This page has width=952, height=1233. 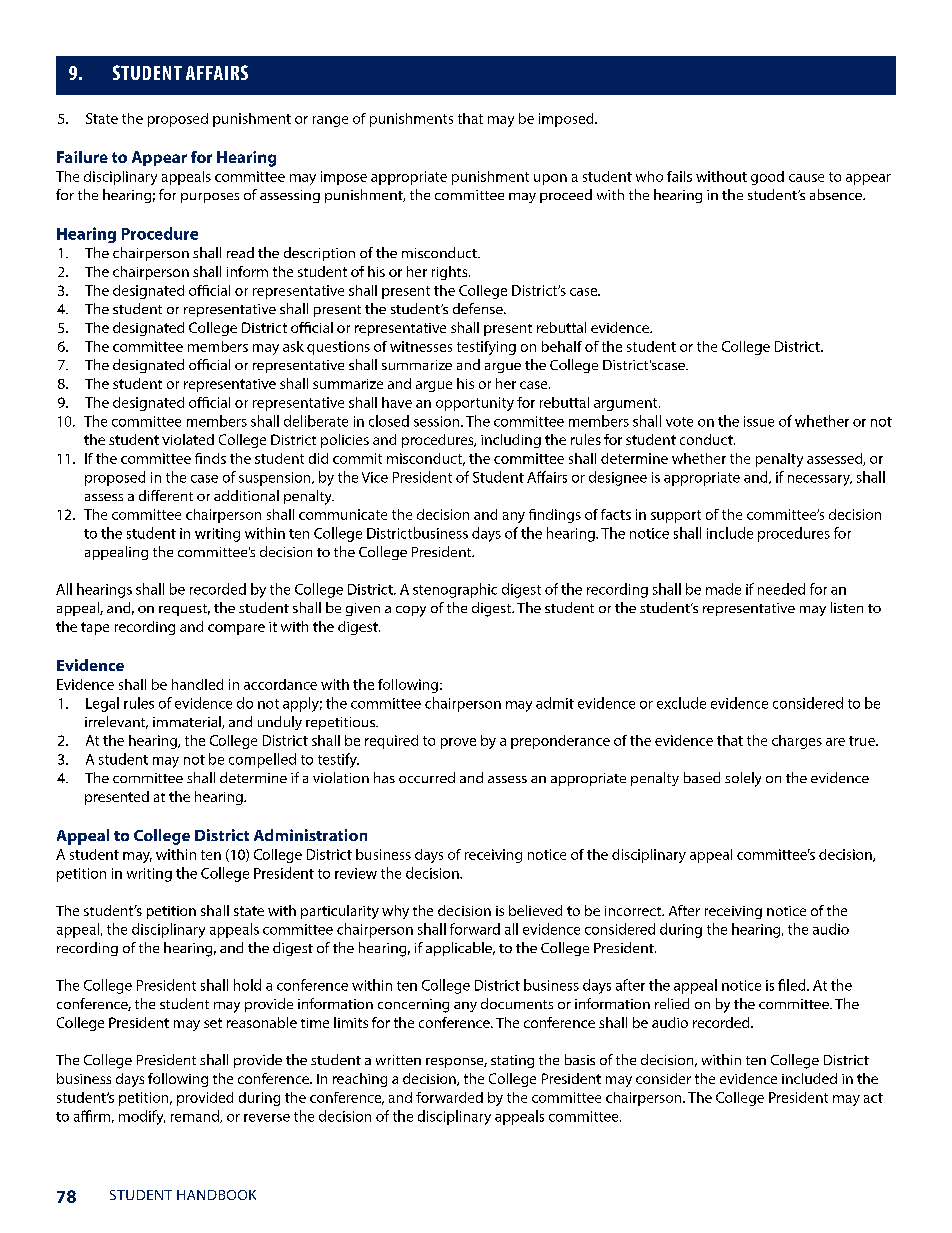 I want to click on issue, so click(x=759, y=421).
